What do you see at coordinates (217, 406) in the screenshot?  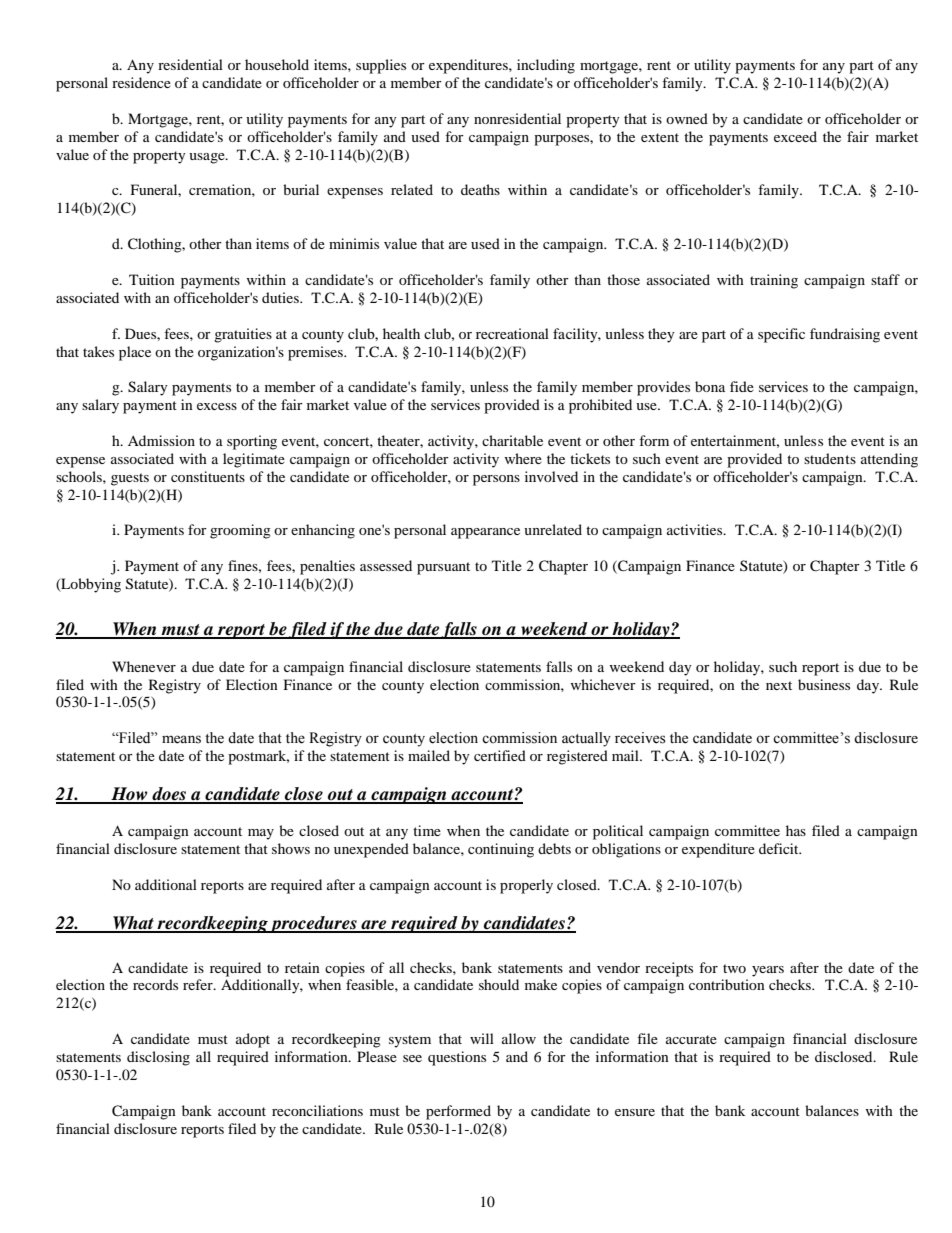 I see `excess` at bounding box center [217, 406].
